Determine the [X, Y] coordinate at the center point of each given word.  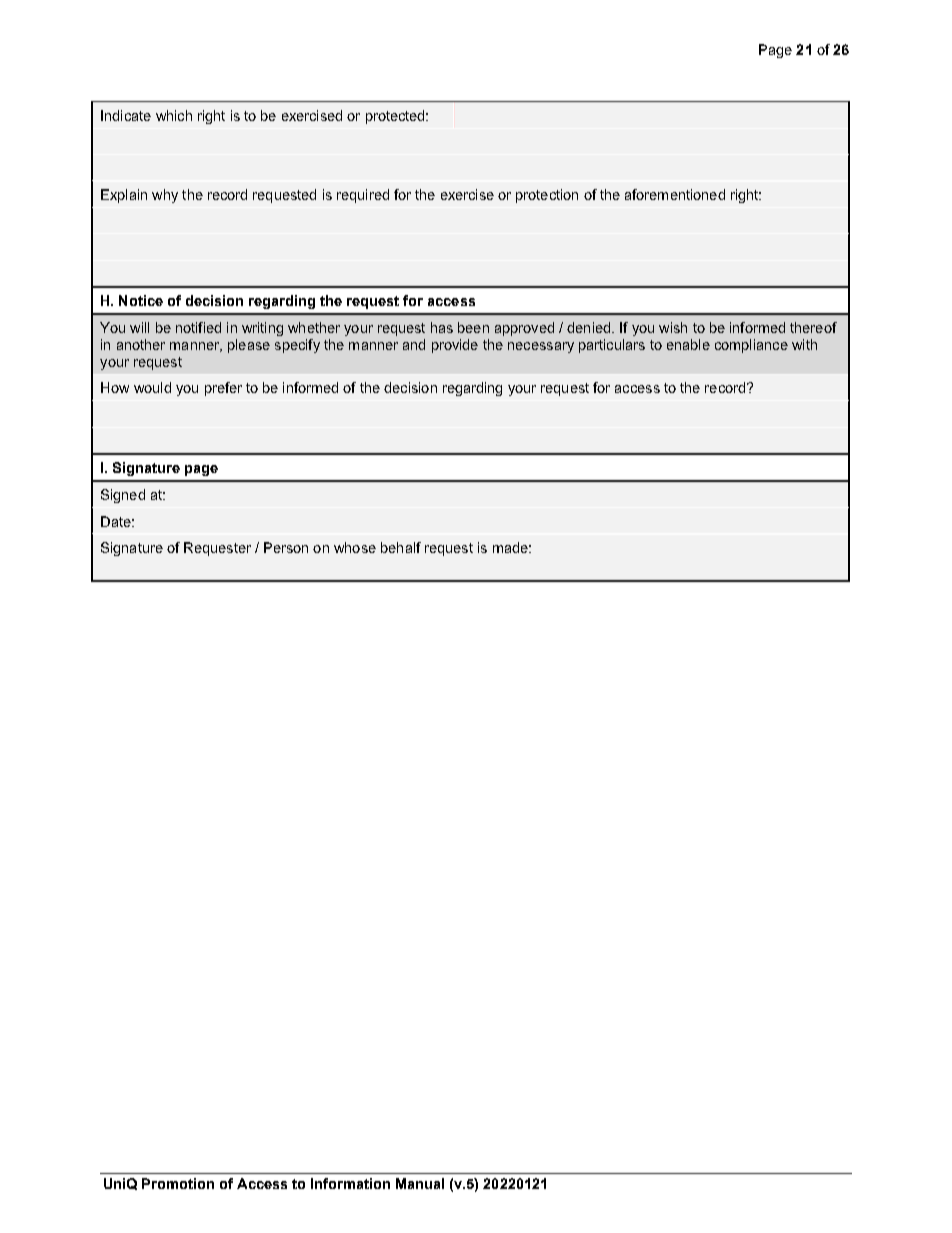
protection [547, 196]
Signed [123, 496]
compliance [751, 346]
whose [355, 547]
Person [286, 547]
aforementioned [675, 194]
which [174, 115]
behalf [401, 547]
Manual [420, 1183]
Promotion [178, 1183]
